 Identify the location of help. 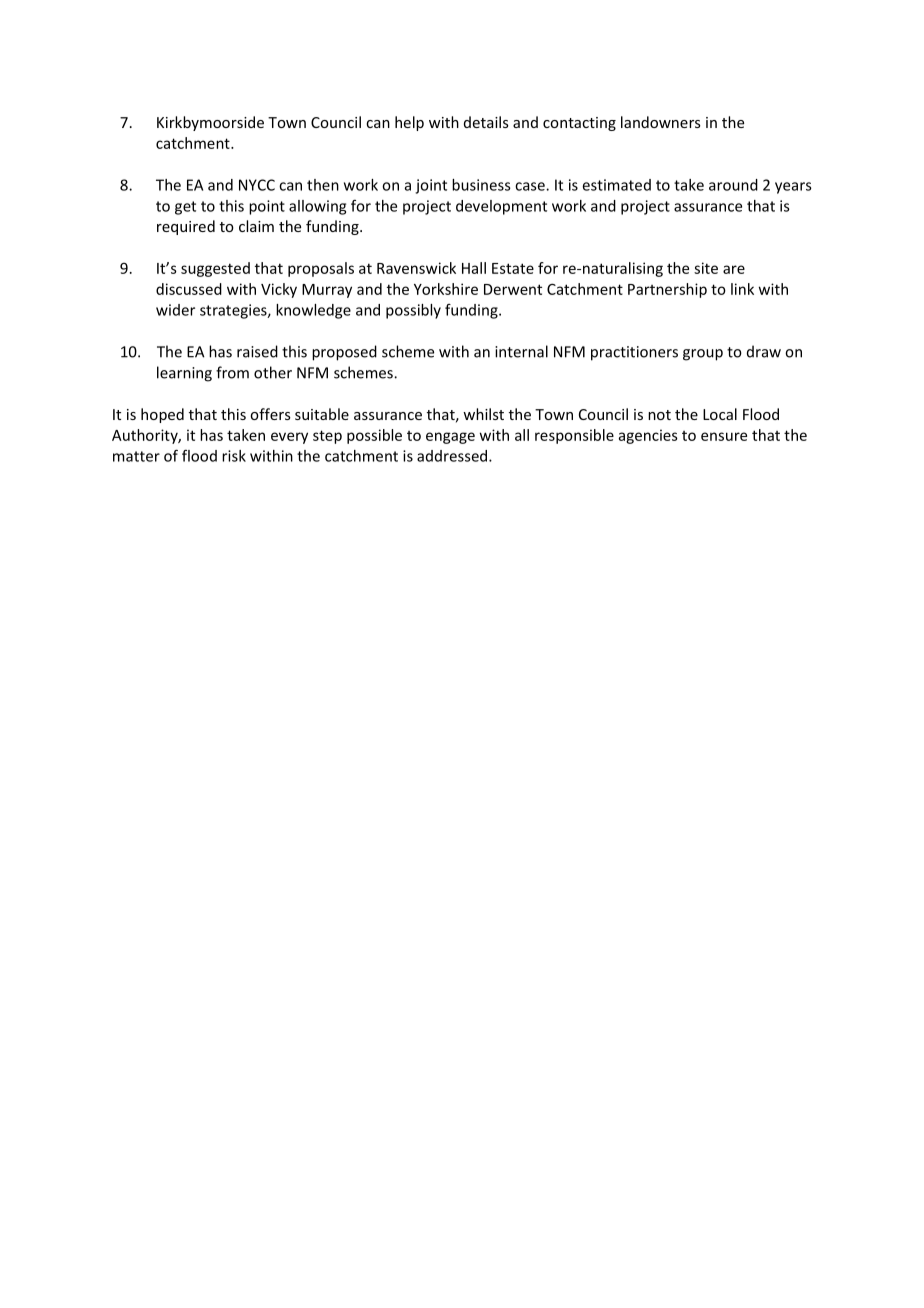
(409, 123).
